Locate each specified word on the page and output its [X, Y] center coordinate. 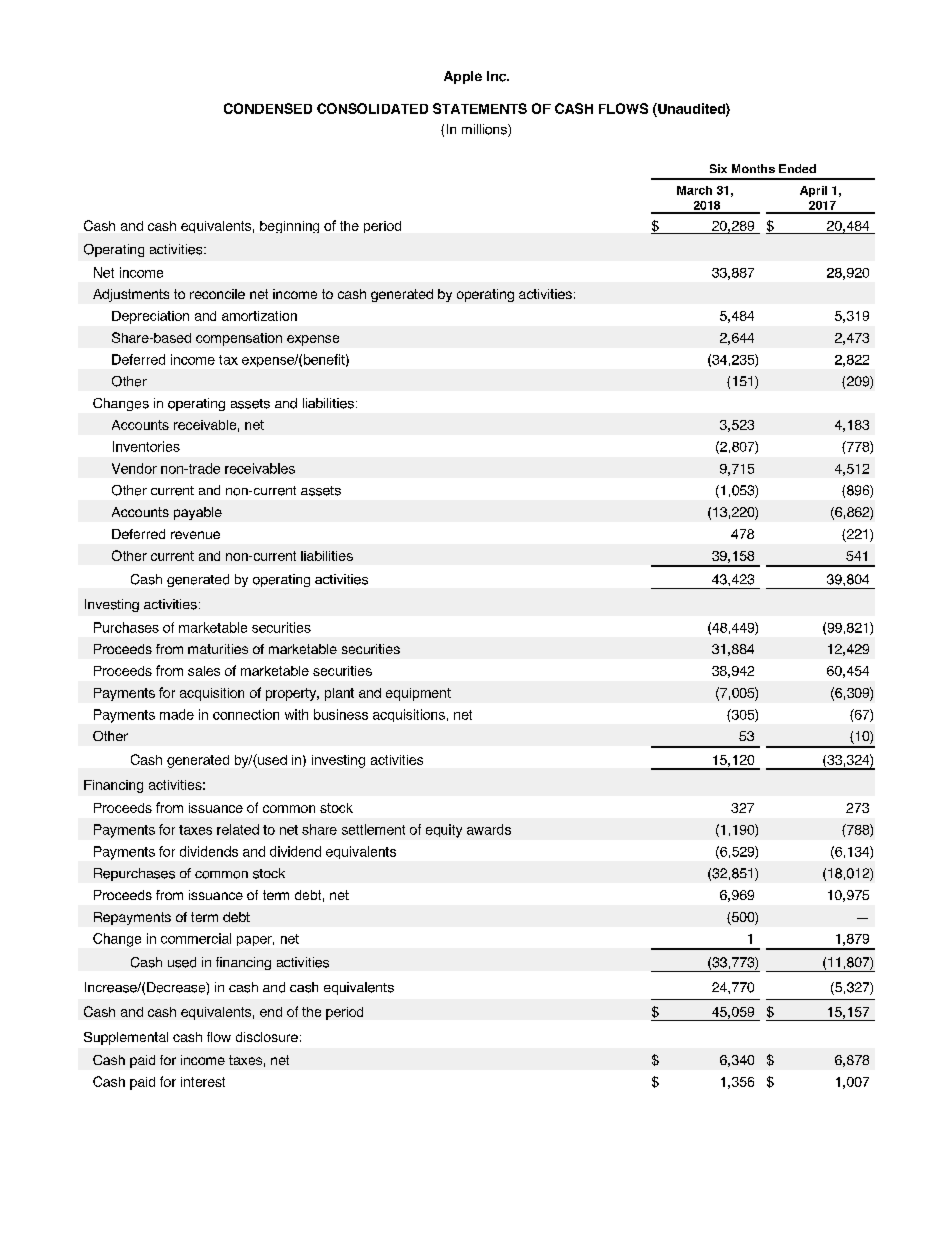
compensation [239, 339]
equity [444, 831]
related [238, 829]
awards [489, 829]
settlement [373, 829]
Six [718, 168]
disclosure [267, 1037]
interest [203, 1082]
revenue [195, 535]
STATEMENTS [480, 108]
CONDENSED [268, 108]
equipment [418, 694]
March [694, 190]
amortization [259, 316]
